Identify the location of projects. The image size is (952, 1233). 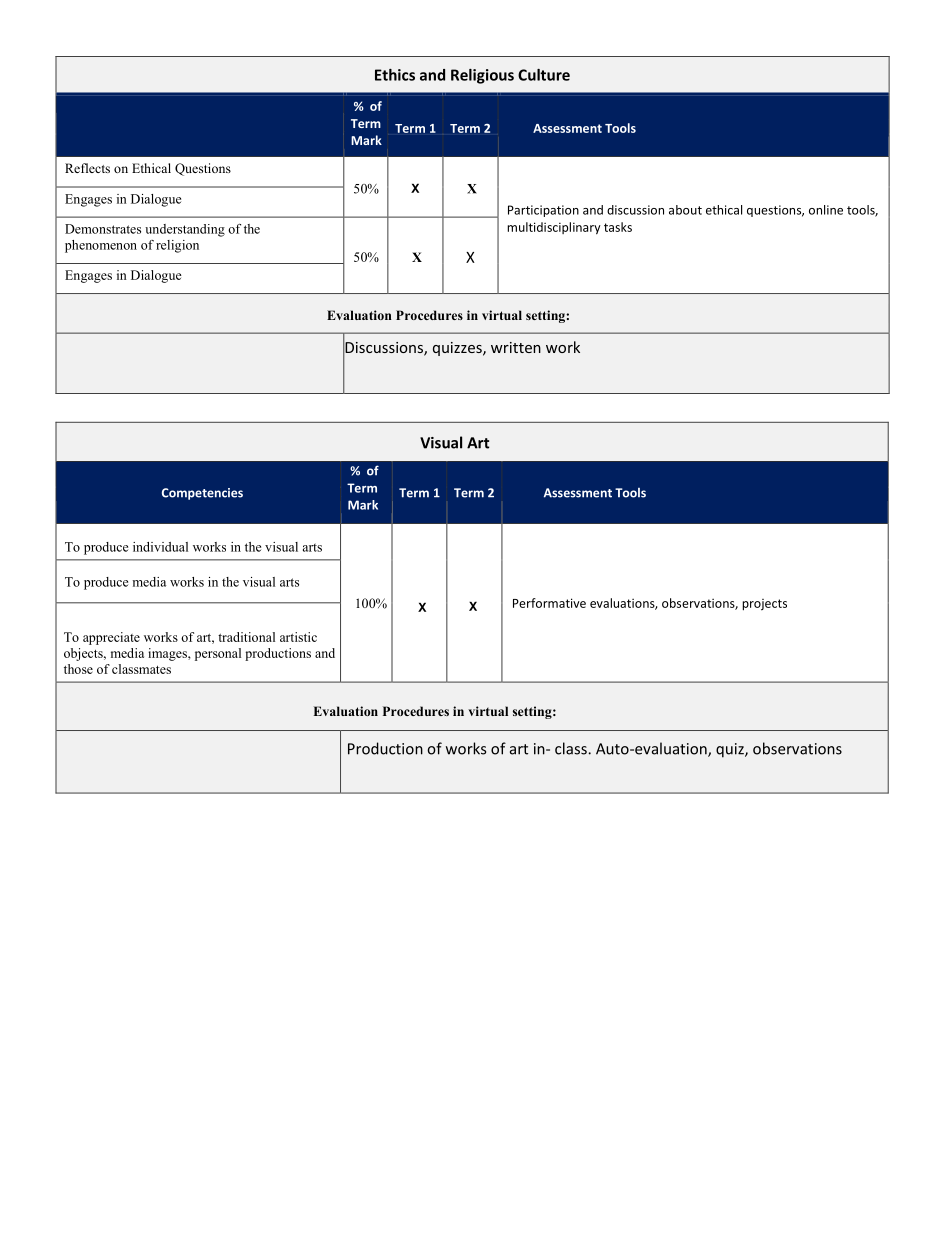
(764, 605).
